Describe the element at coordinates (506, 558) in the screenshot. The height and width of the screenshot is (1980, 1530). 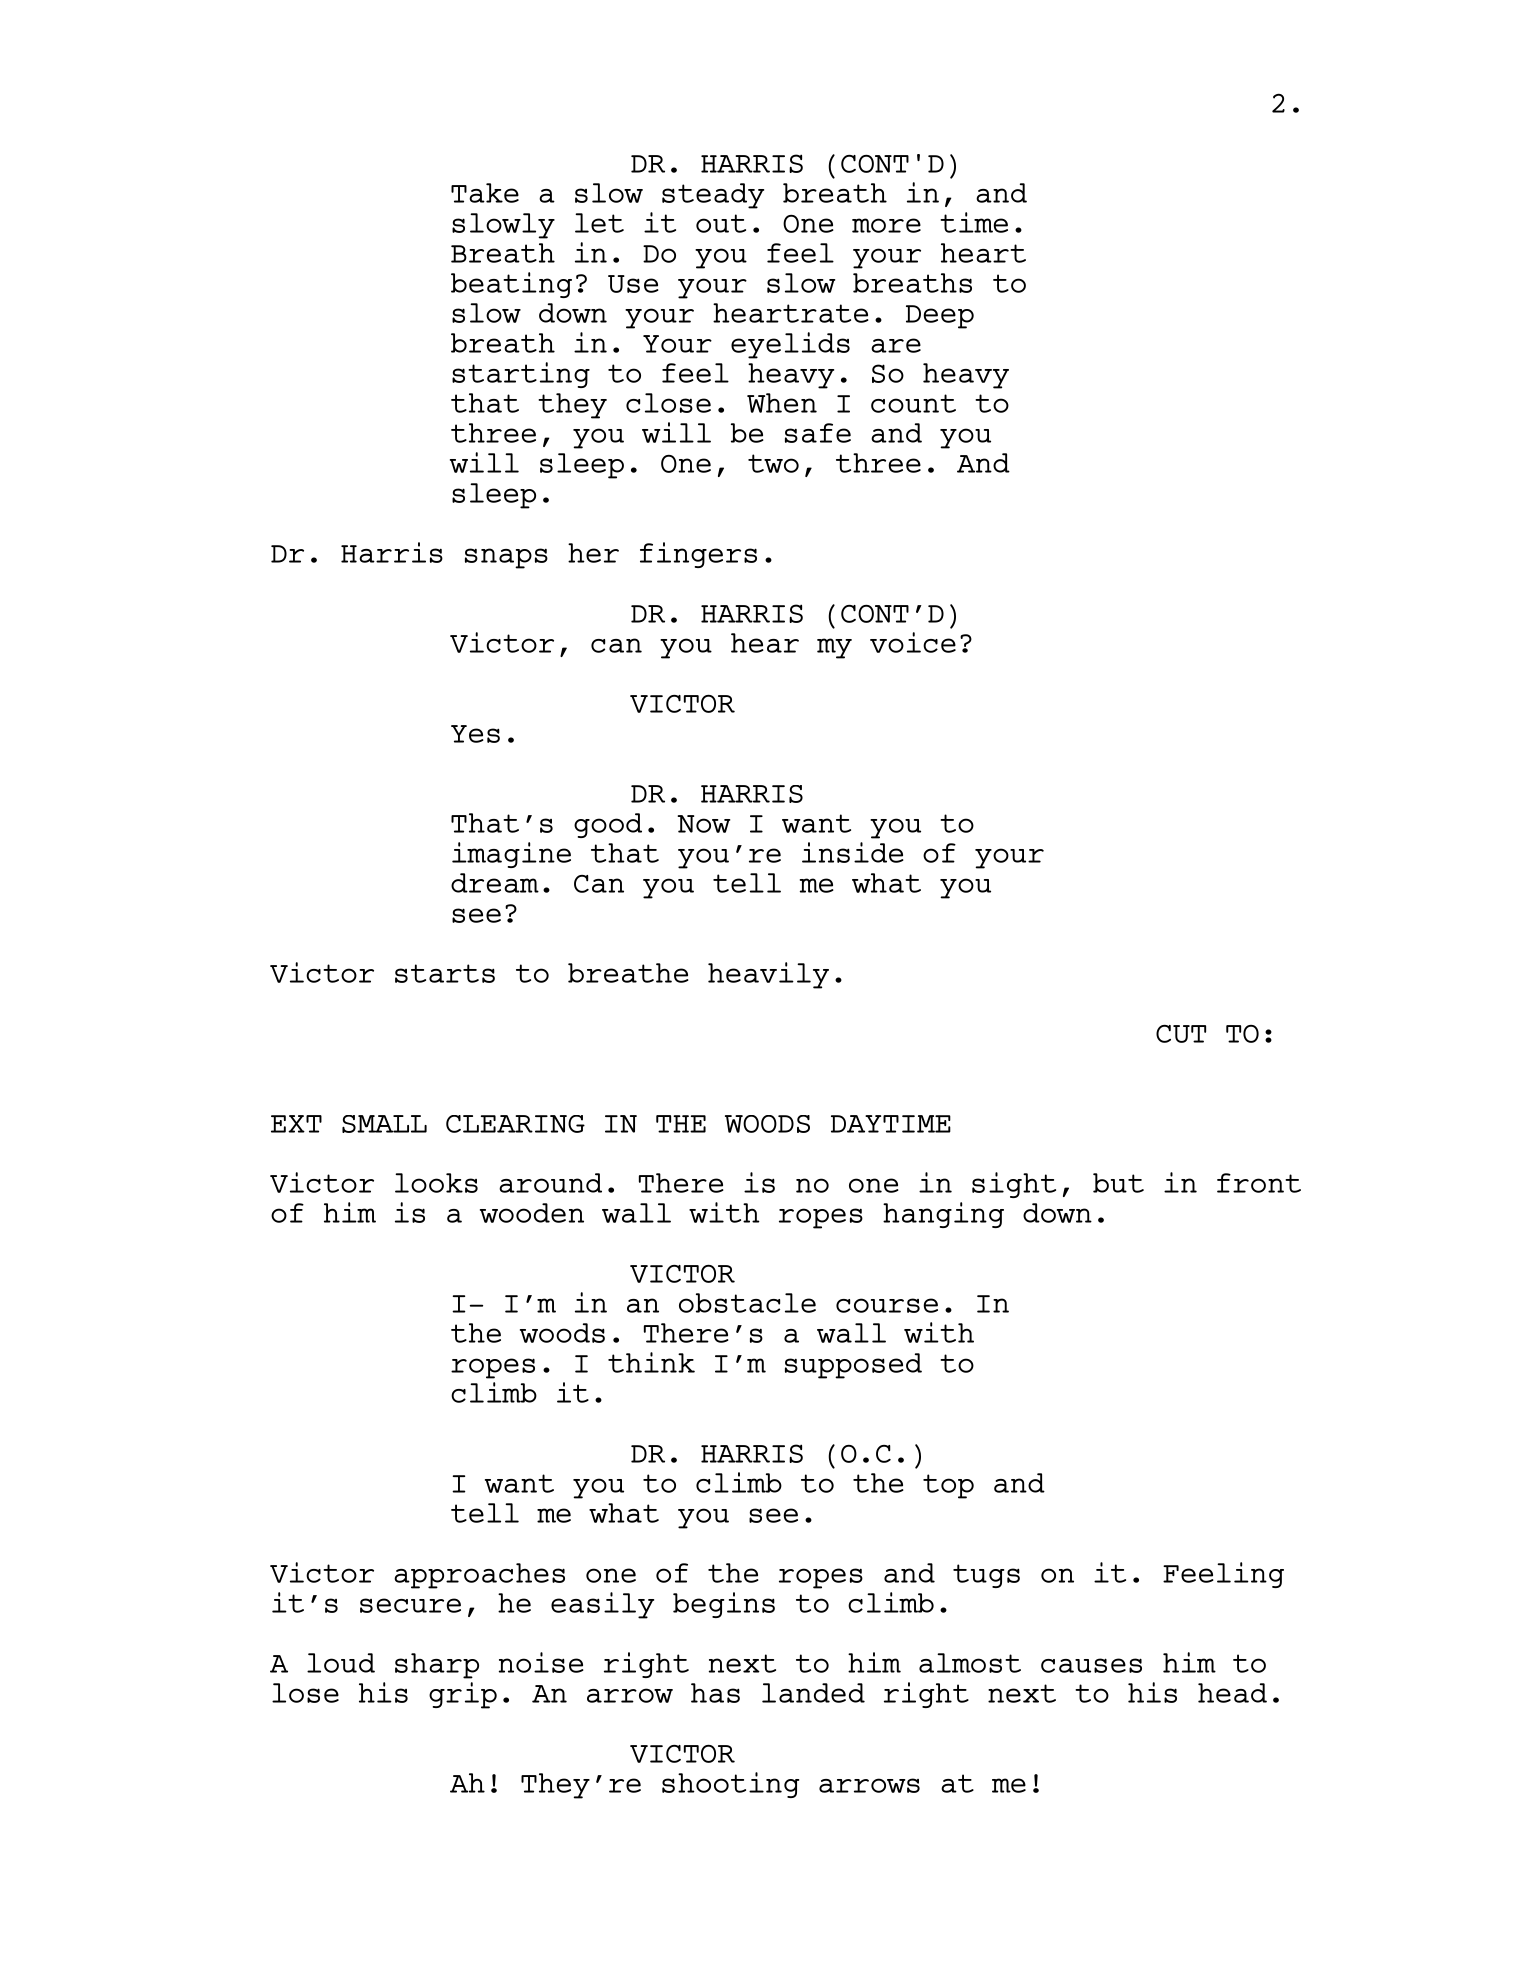
I see `snaps` at that location.
